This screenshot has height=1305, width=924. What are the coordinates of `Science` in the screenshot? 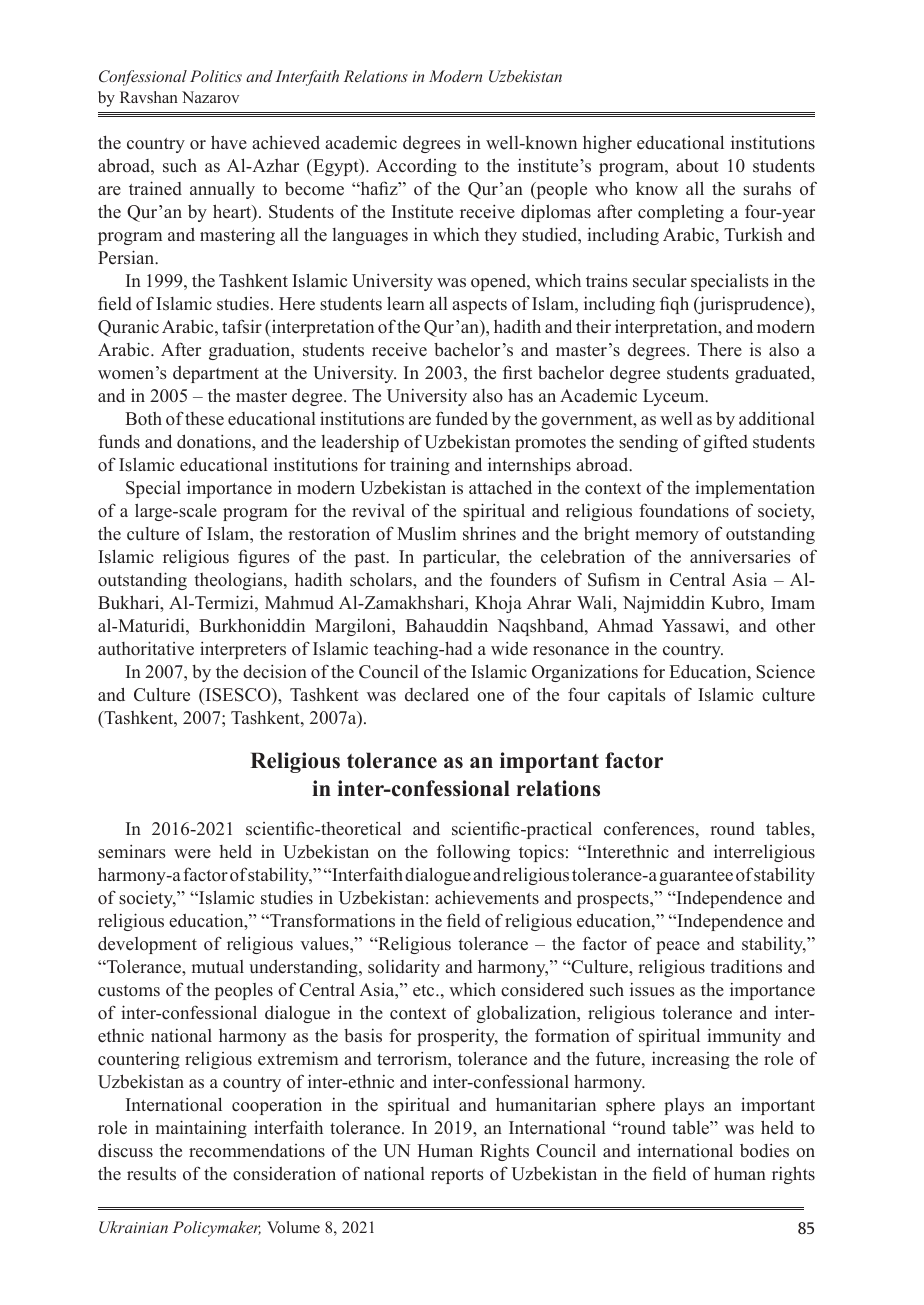 It's located at (785, 671).
